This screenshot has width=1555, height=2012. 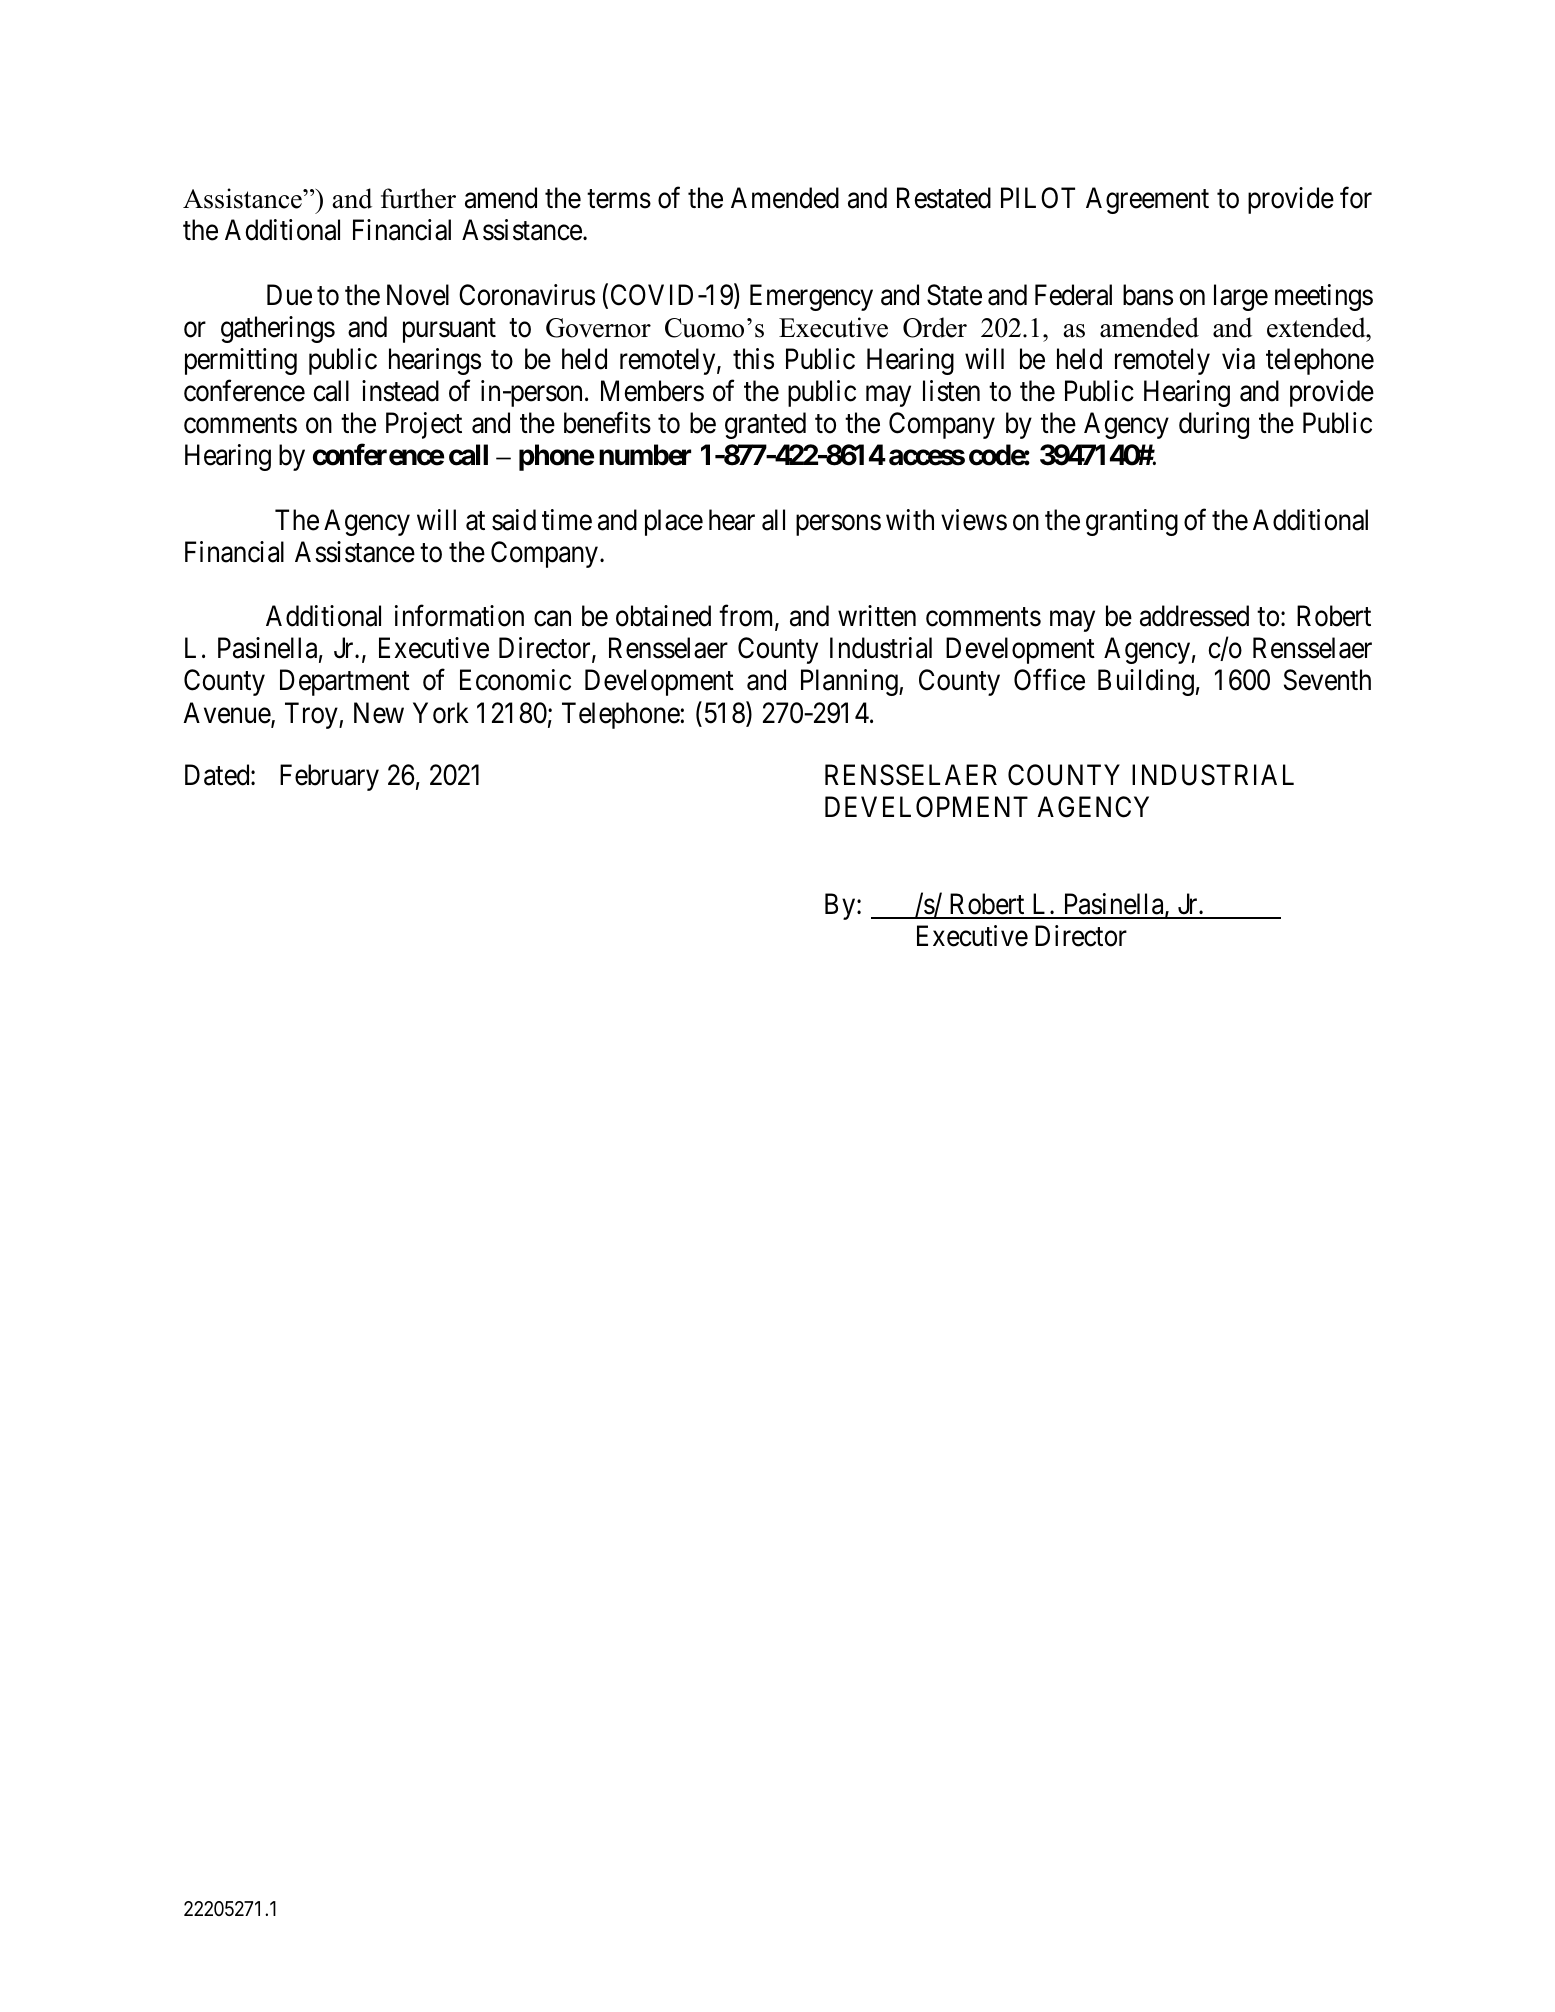 What do you see at coordinates (278, 329) in the screenshot?
I see `gatherings` at bounding box center [278, 329].
